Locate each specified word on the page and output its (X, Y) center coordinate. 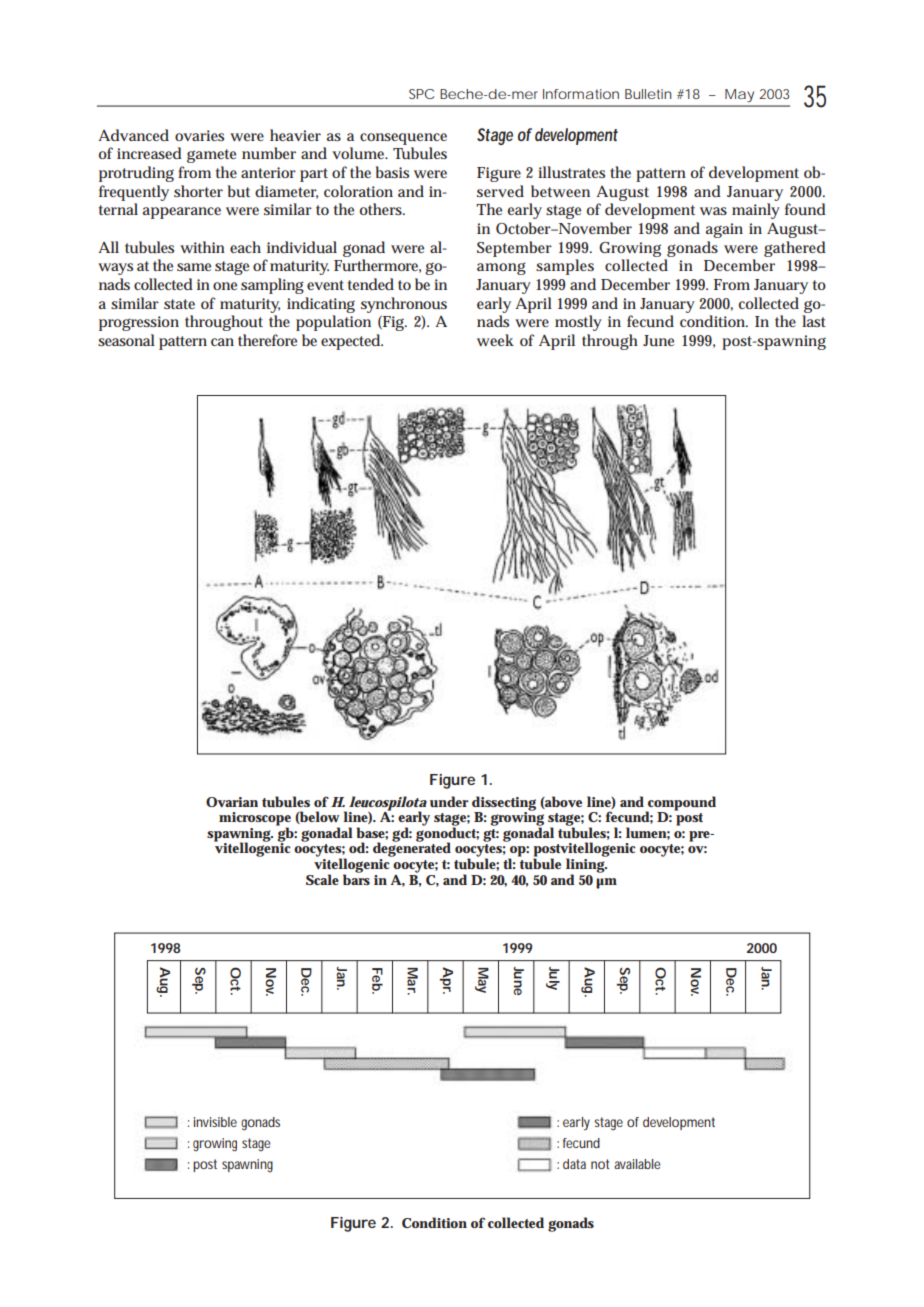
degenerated (412, 849)
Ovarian (232, 802)
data (574, 1164)
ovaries (199, 135)
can (222, 342)
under (449, 801)
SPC (421, 94)
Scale (322, 879)
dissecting (504, 804)
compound (681, 804)
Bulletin (648, 94)
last (814, 321)
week (495, 340)
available (637, 1164)
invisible (215, 1122)
